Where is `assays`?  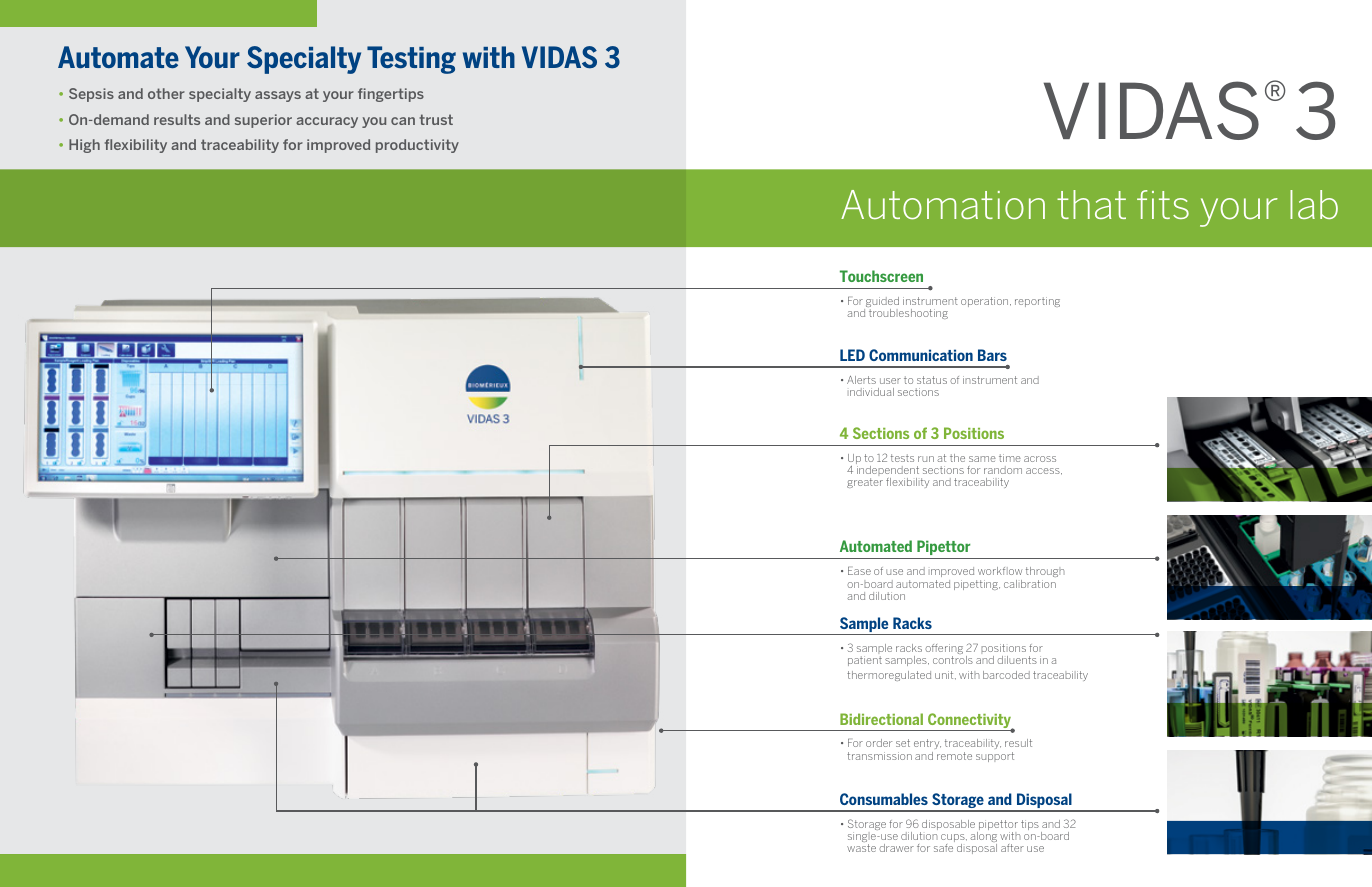 assays is located at coordinates (278, 96).
